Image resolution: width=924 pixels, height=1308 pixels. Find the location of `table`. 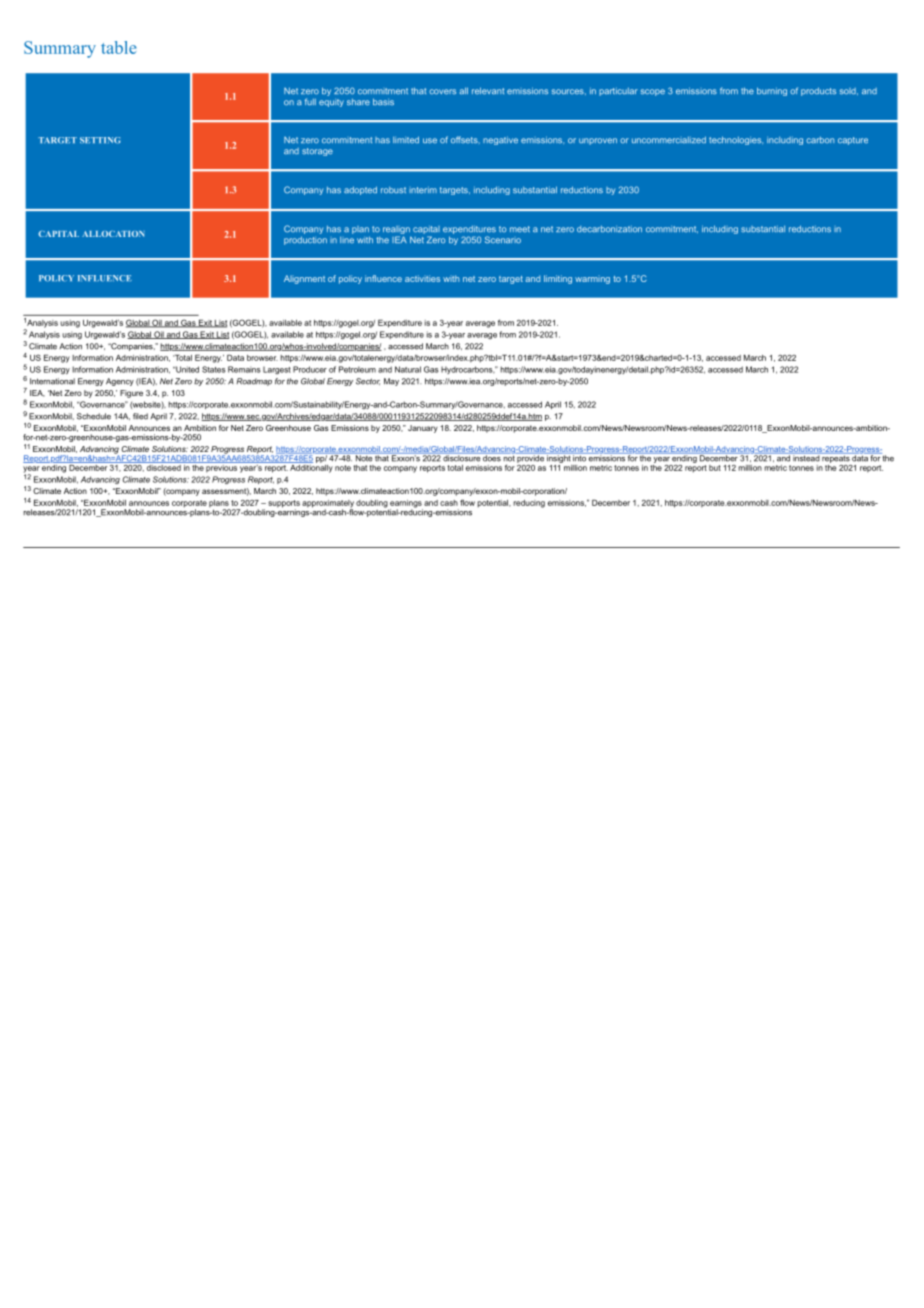

table is located at coordinates (119, 47).
